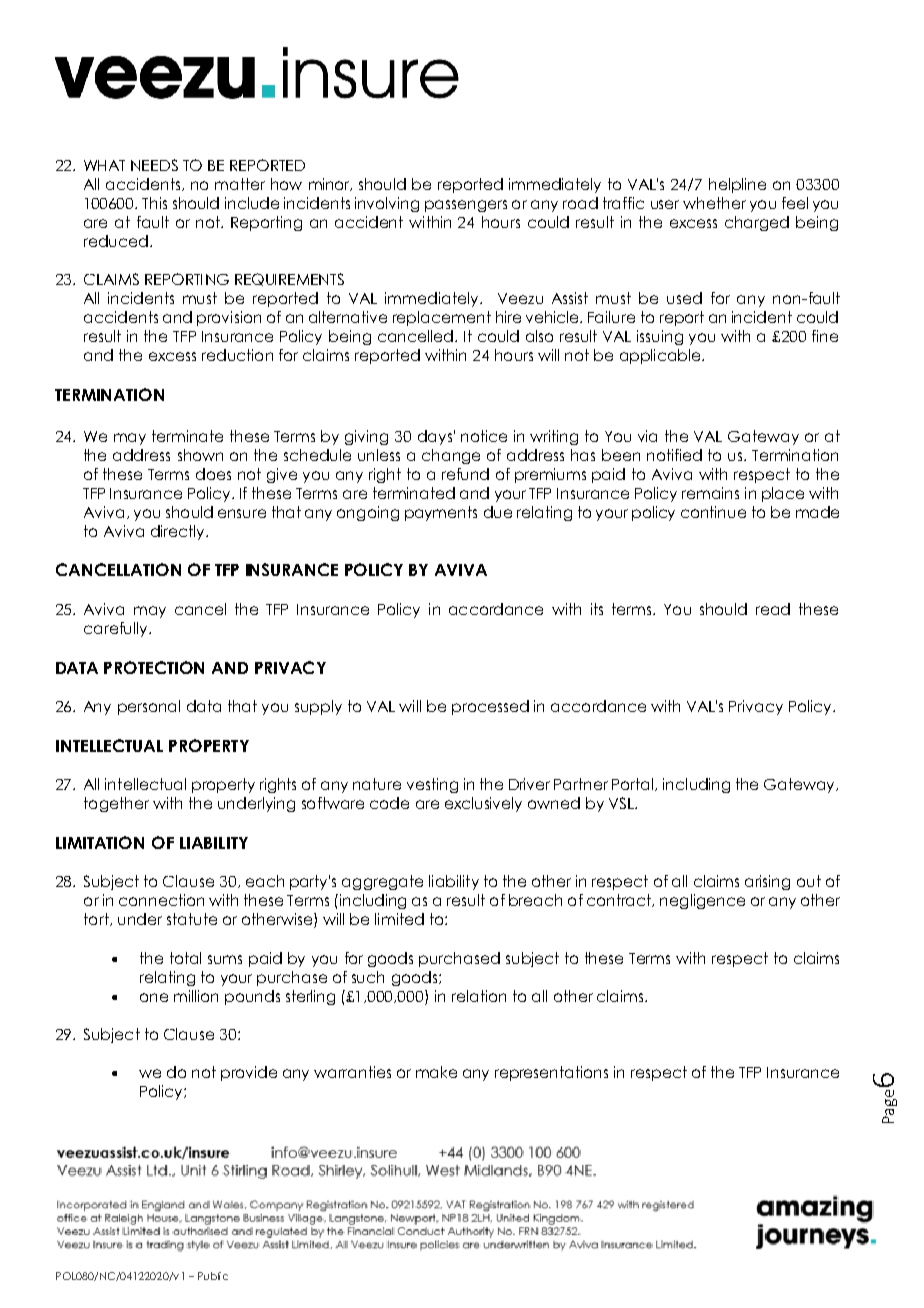  What do you see at coordinates (737, 185) in the page?
I see `helpline` at bounding box center [737, 185].
